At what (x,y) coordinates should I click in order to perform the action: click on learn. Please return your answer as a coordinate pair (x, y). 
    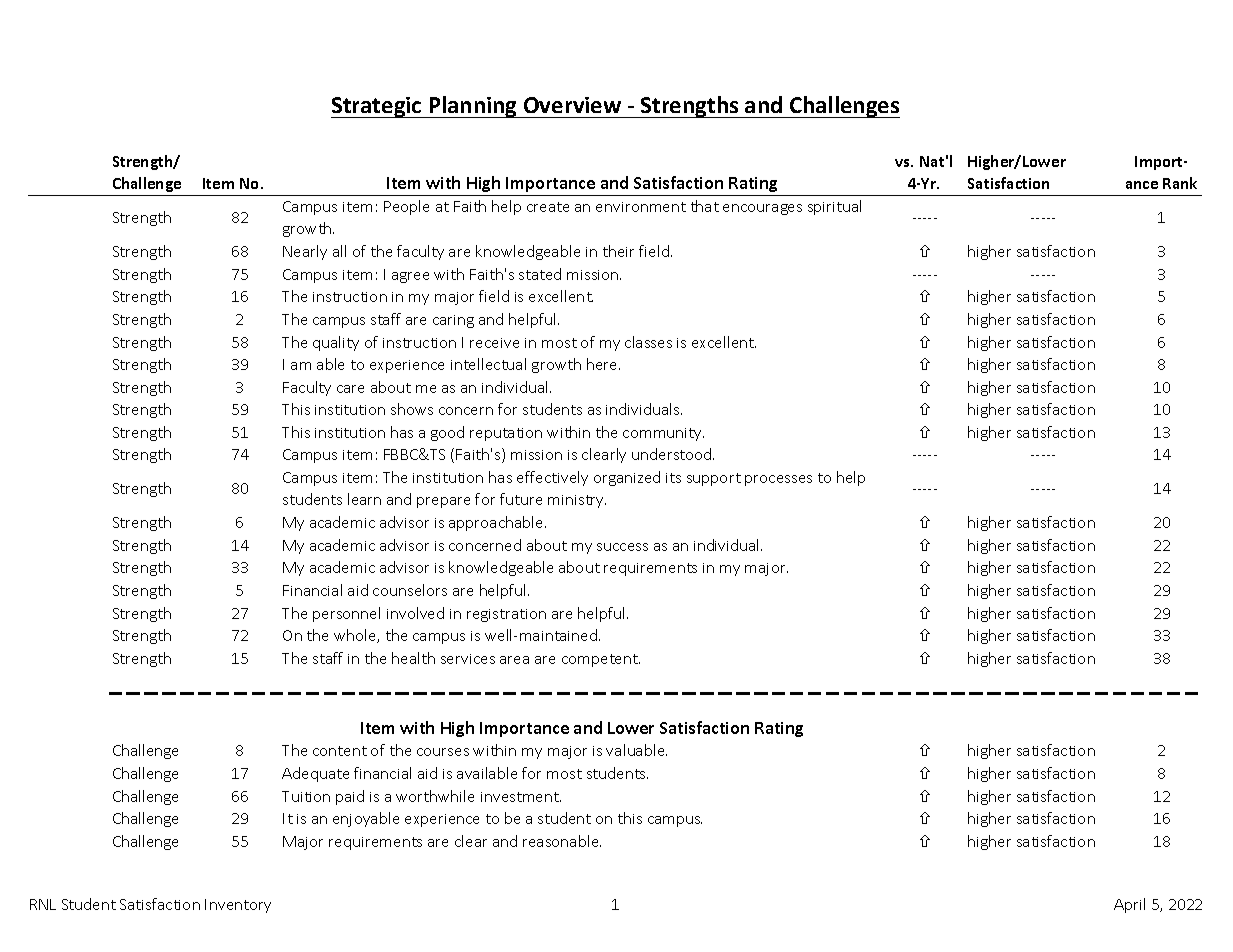
    Looking at the image, I should click on (364, 499).
